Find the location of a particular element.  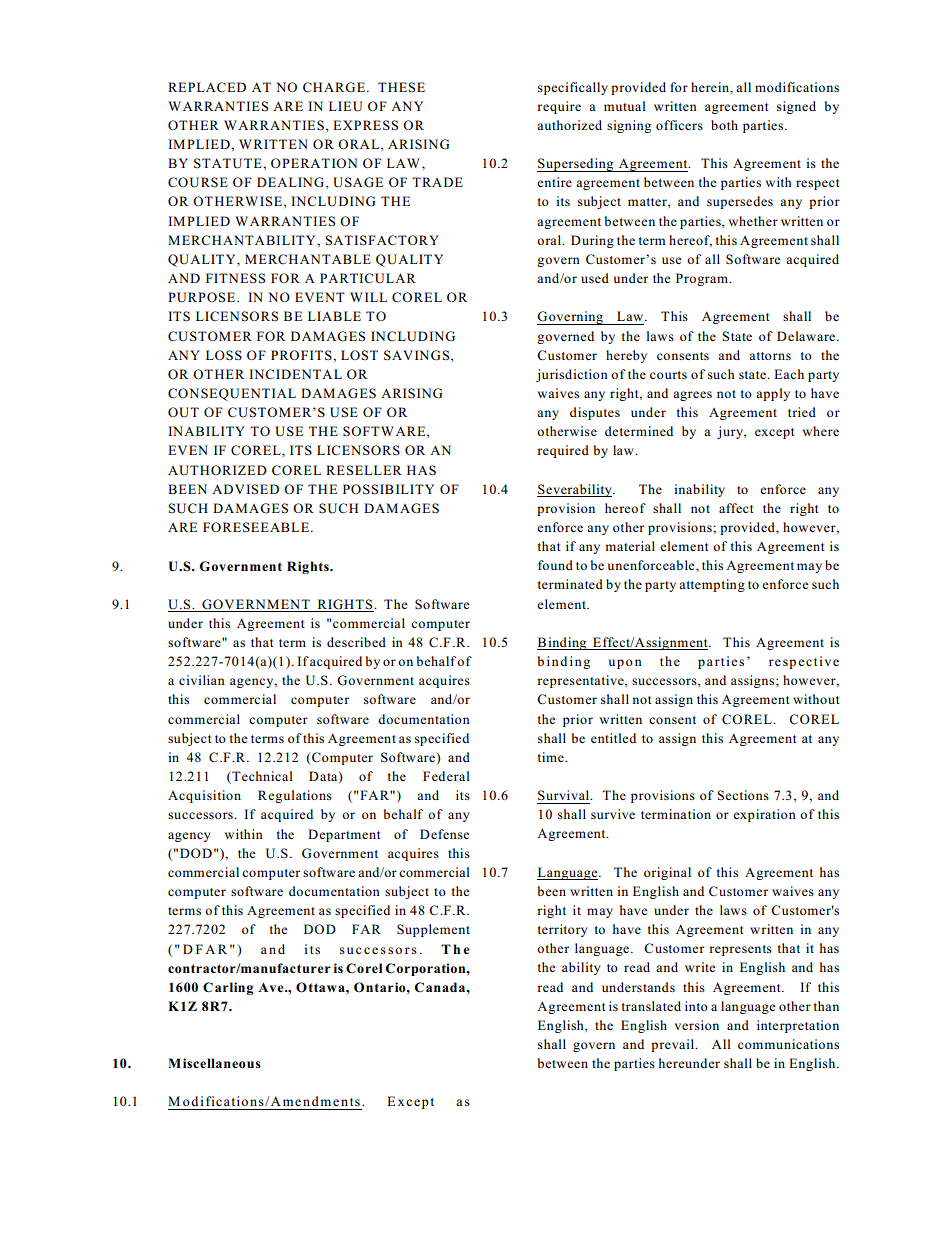

FORESEEABLE is located at coordinates (256, 527).
